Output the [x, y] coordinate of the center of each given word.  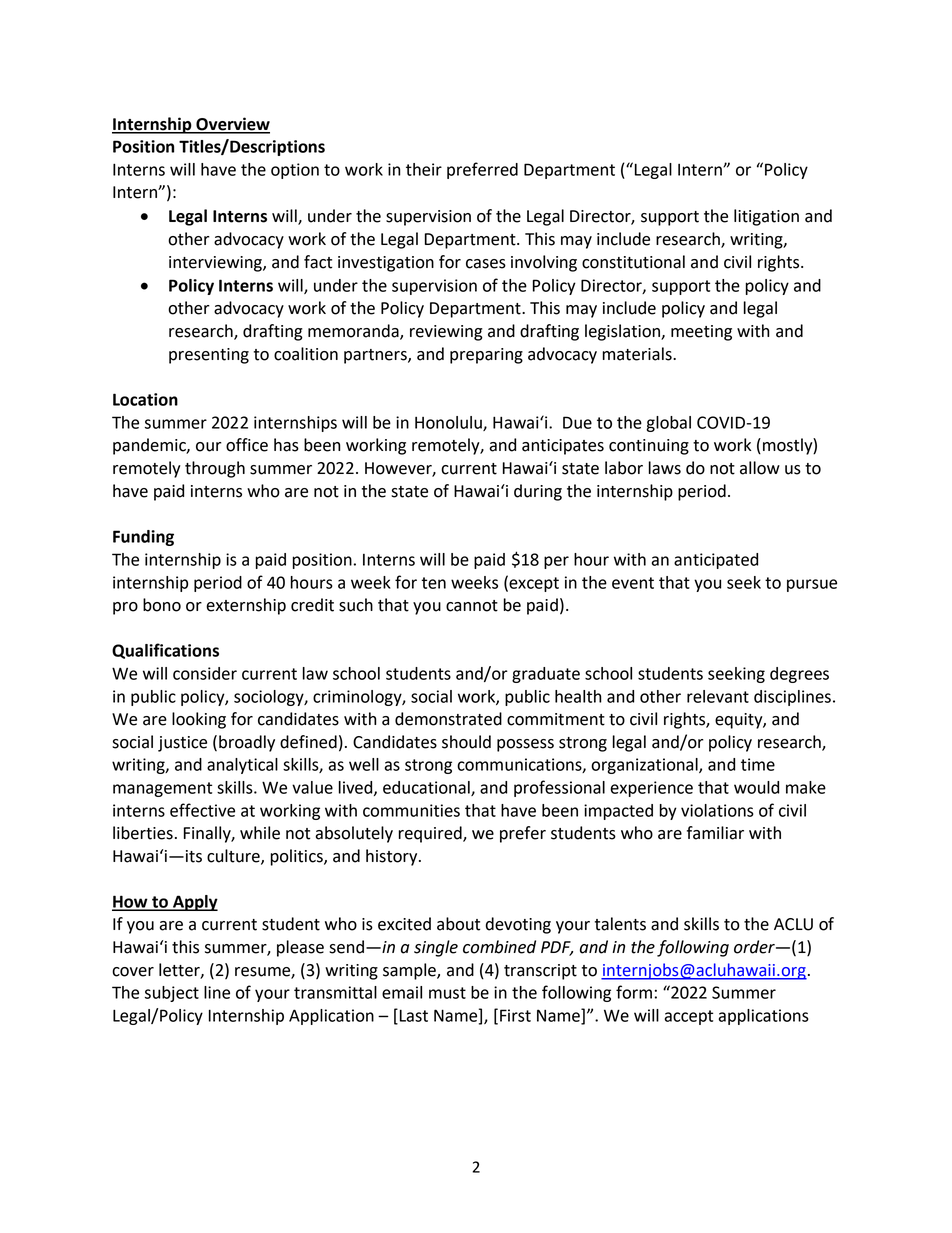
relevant [718, 696]
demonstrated [448, 719]
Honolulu [449, 423]
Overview [232, 125]
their [424, 169]
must [447, 993]
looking [199, 720]
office [247, 445]
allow [760, 468]
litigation [766, 217]
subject [172, 994]
